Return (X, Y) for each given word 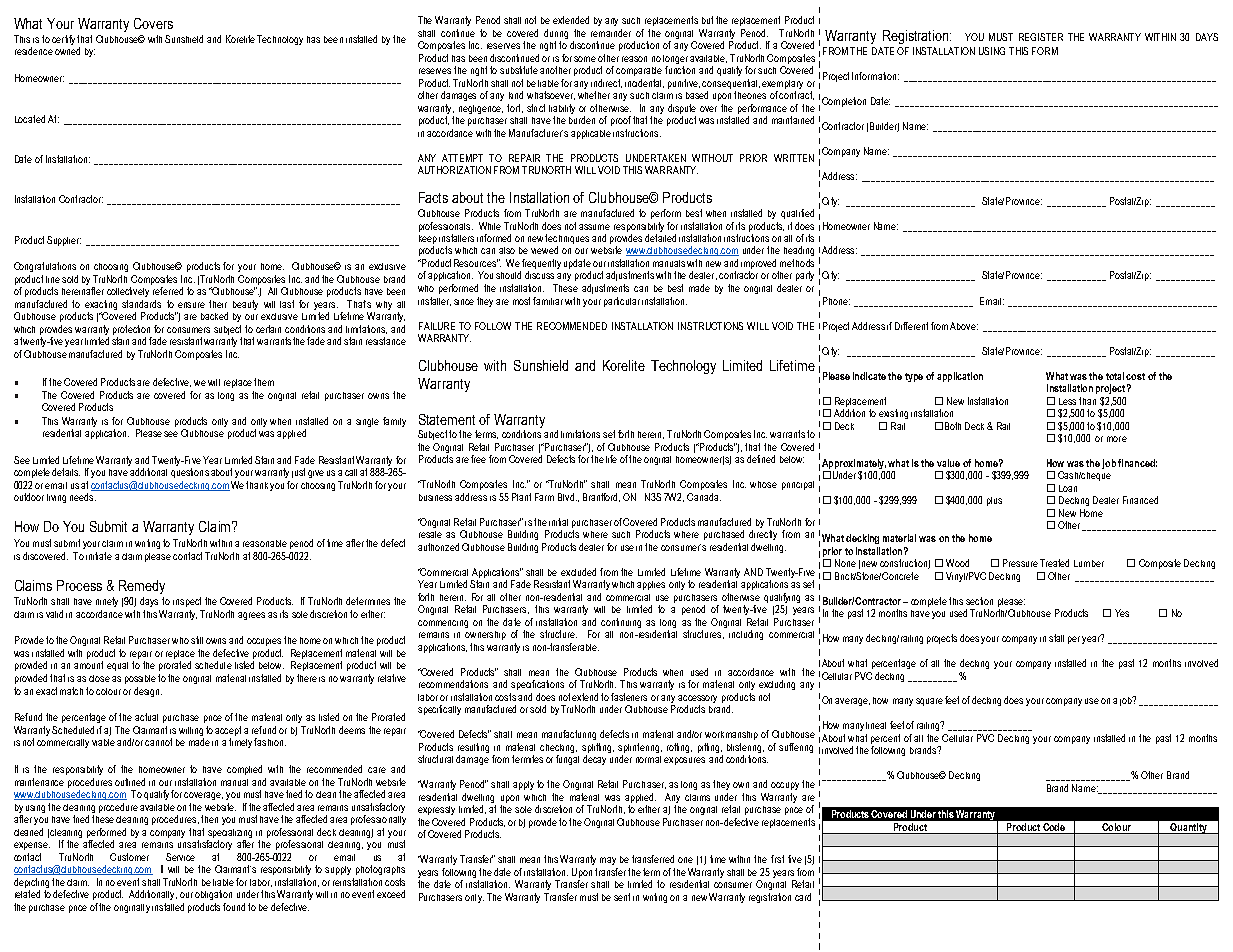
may (608, 861)
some (585, 59)
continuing (621, 623)
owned (67, 51)
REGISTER (1041, 37)
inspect (187, 602)
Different (911, 326)
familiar (548, 301)
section (979, 601)
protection (132, 331)
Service (180, 857)
